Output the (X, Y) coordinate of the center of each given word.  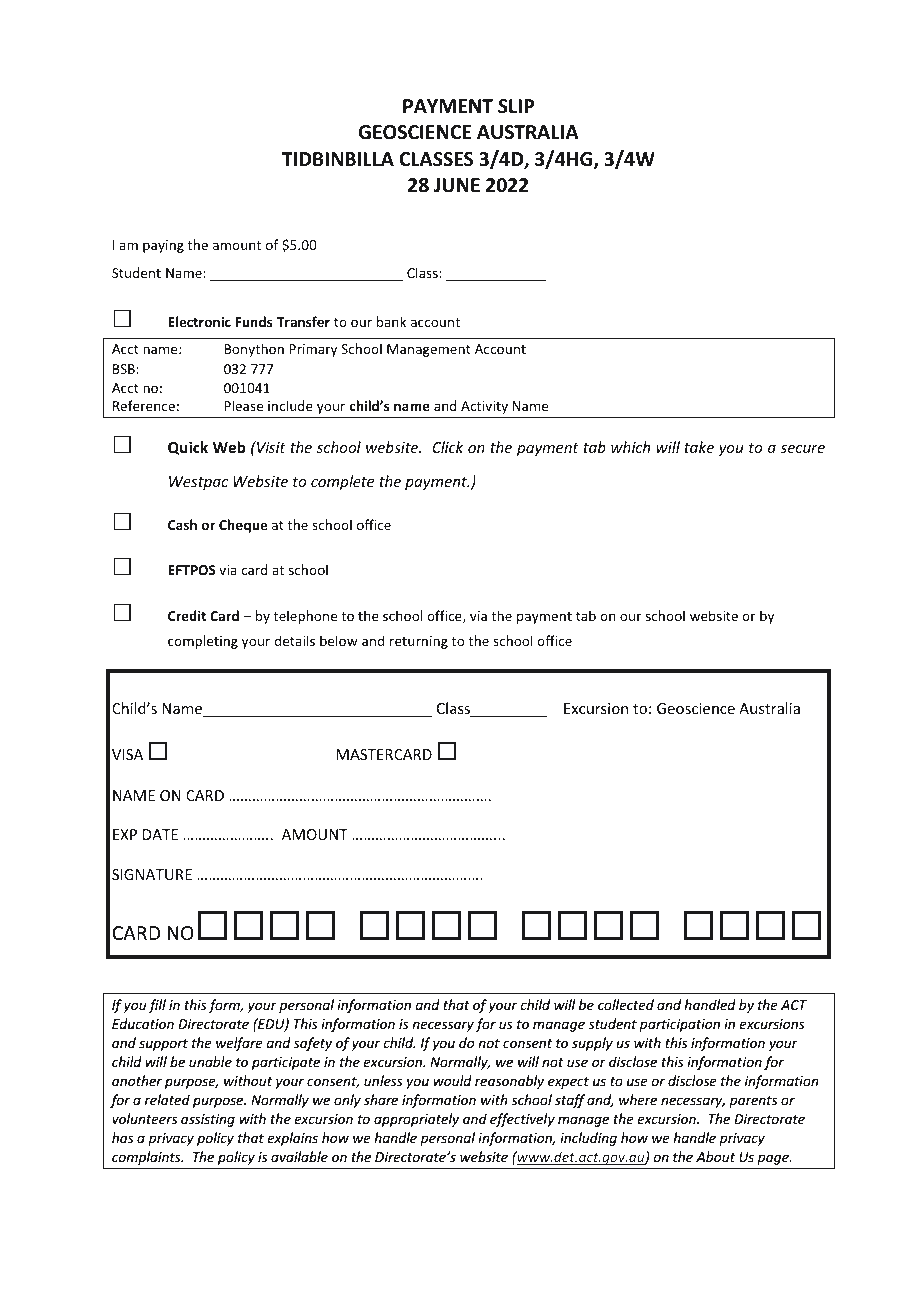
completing (203, 642)
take (699, 447)
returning (419, 642)
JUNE (457, 185)
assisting (208, 1120)
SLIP (516, 106)
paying (163, 246)
